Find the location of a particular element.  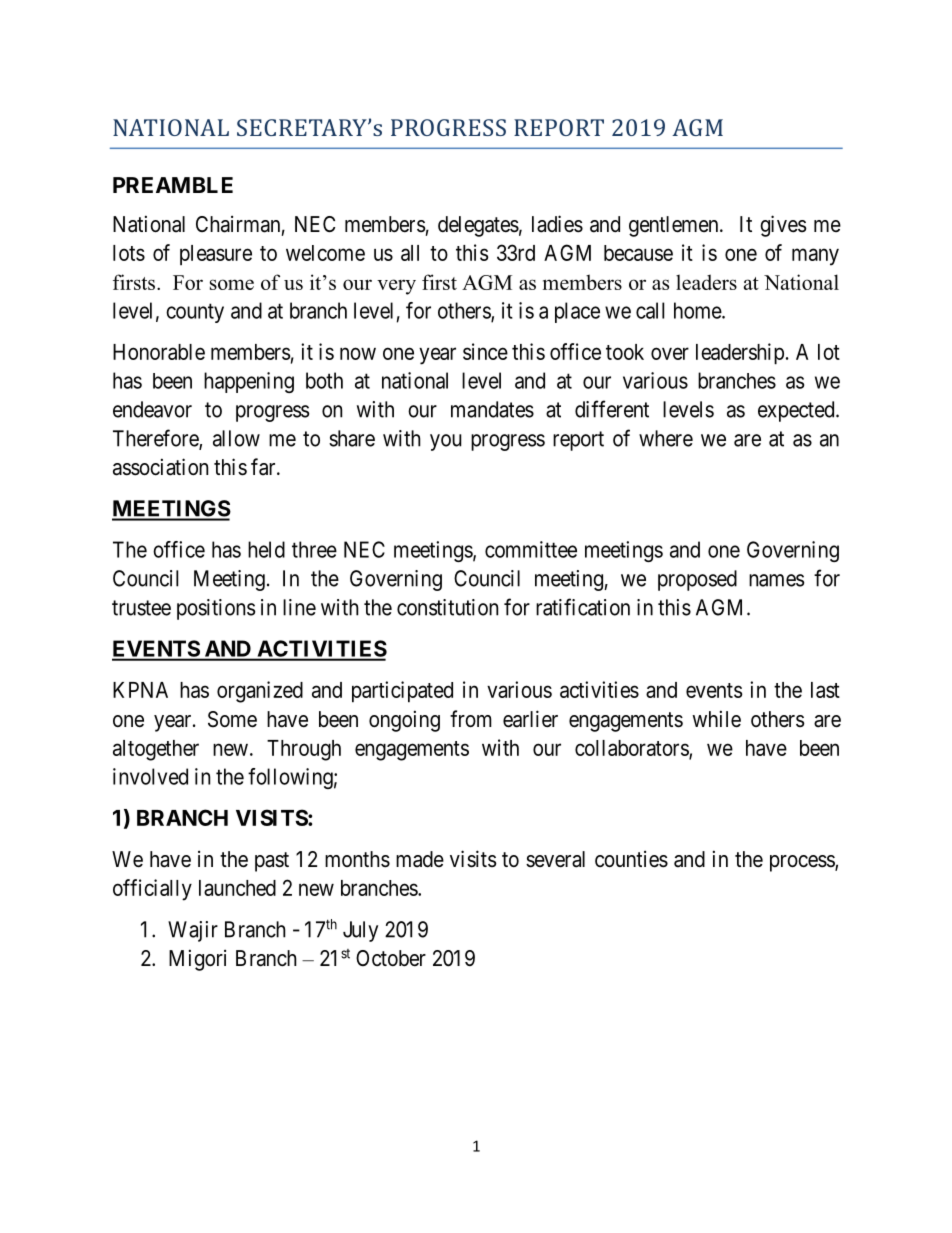

PREAMBLE is located at coordinates (173, 185).
